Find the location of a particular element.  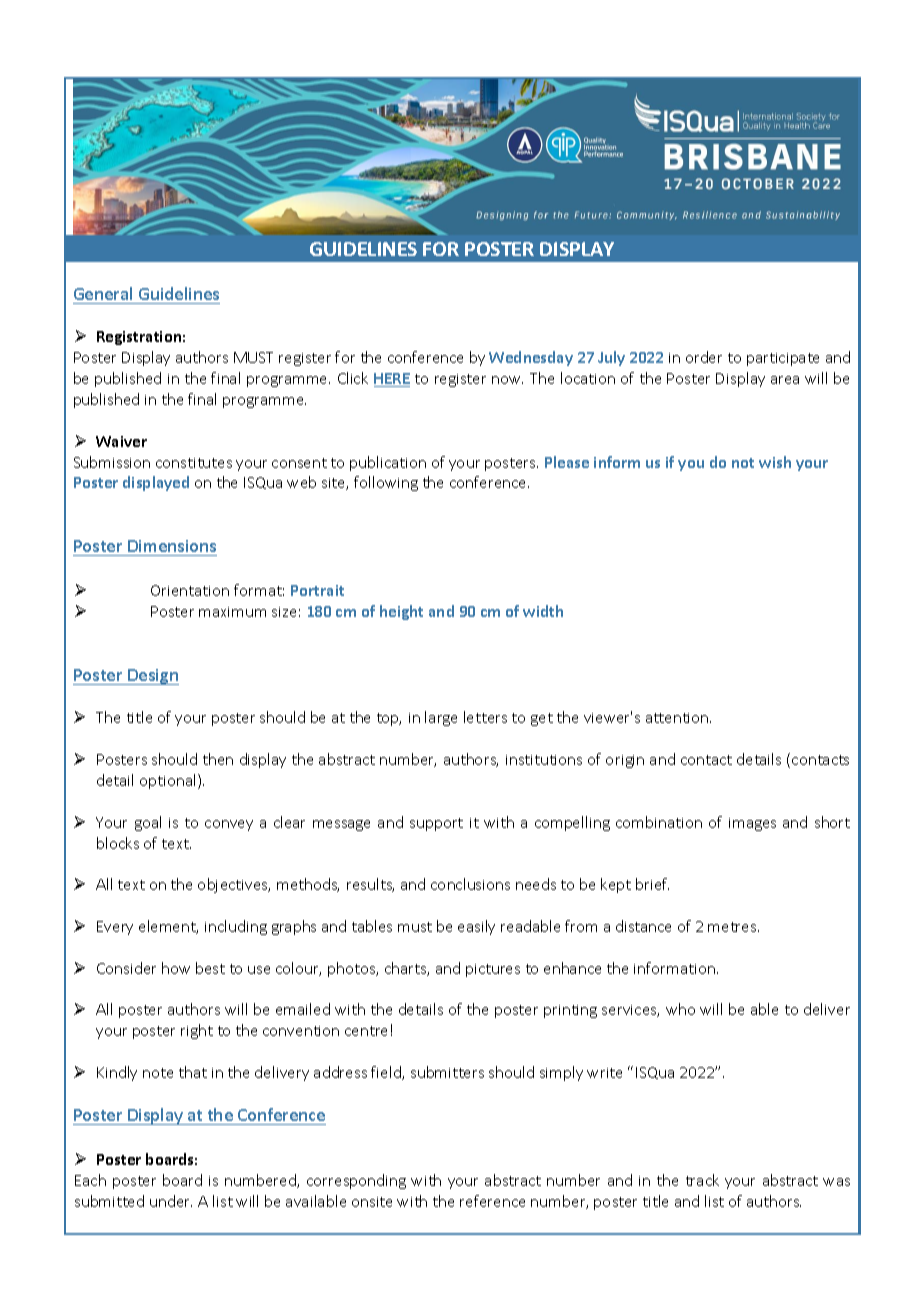

Wednesday is located at coordinates (531, 358).
